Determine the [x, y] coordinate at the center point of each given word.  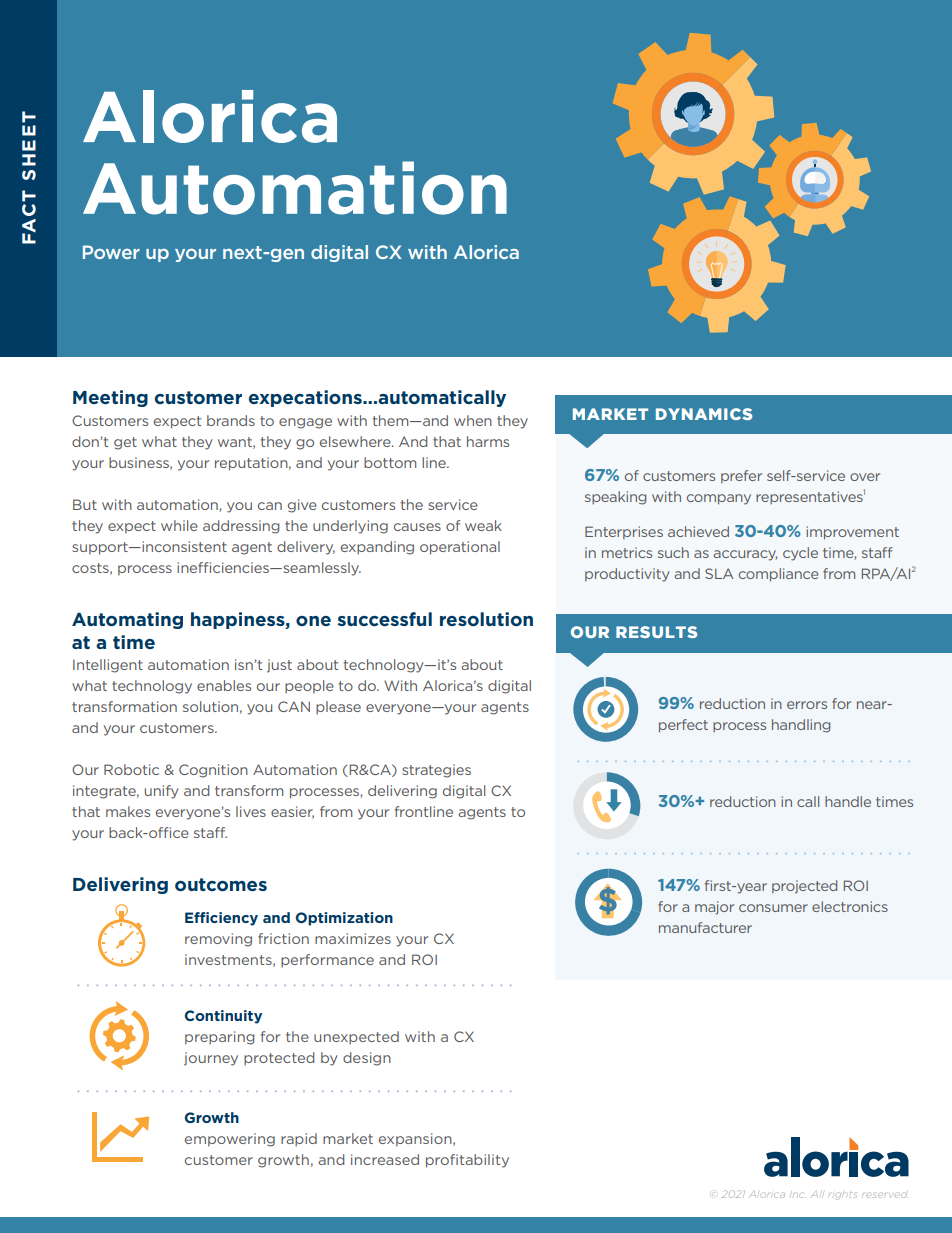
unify [162, 792]
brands [231, 420]
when [473, 420]
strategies [436, 771]
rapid [299, 1139]
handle [848, 801]
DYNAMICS [704, 414]
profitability [467, 1161]
